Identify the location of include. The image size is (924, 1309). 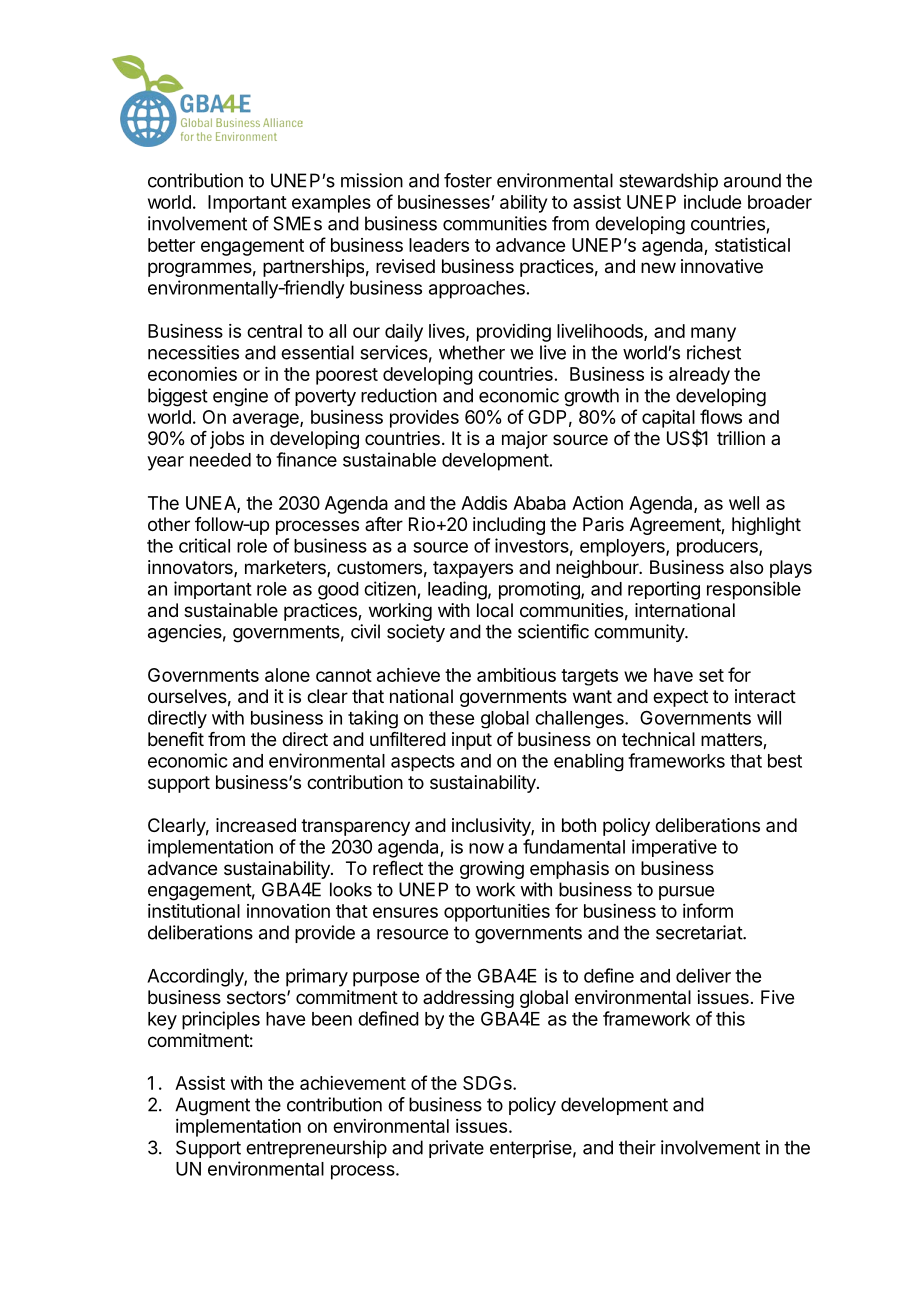
(712, 202).
